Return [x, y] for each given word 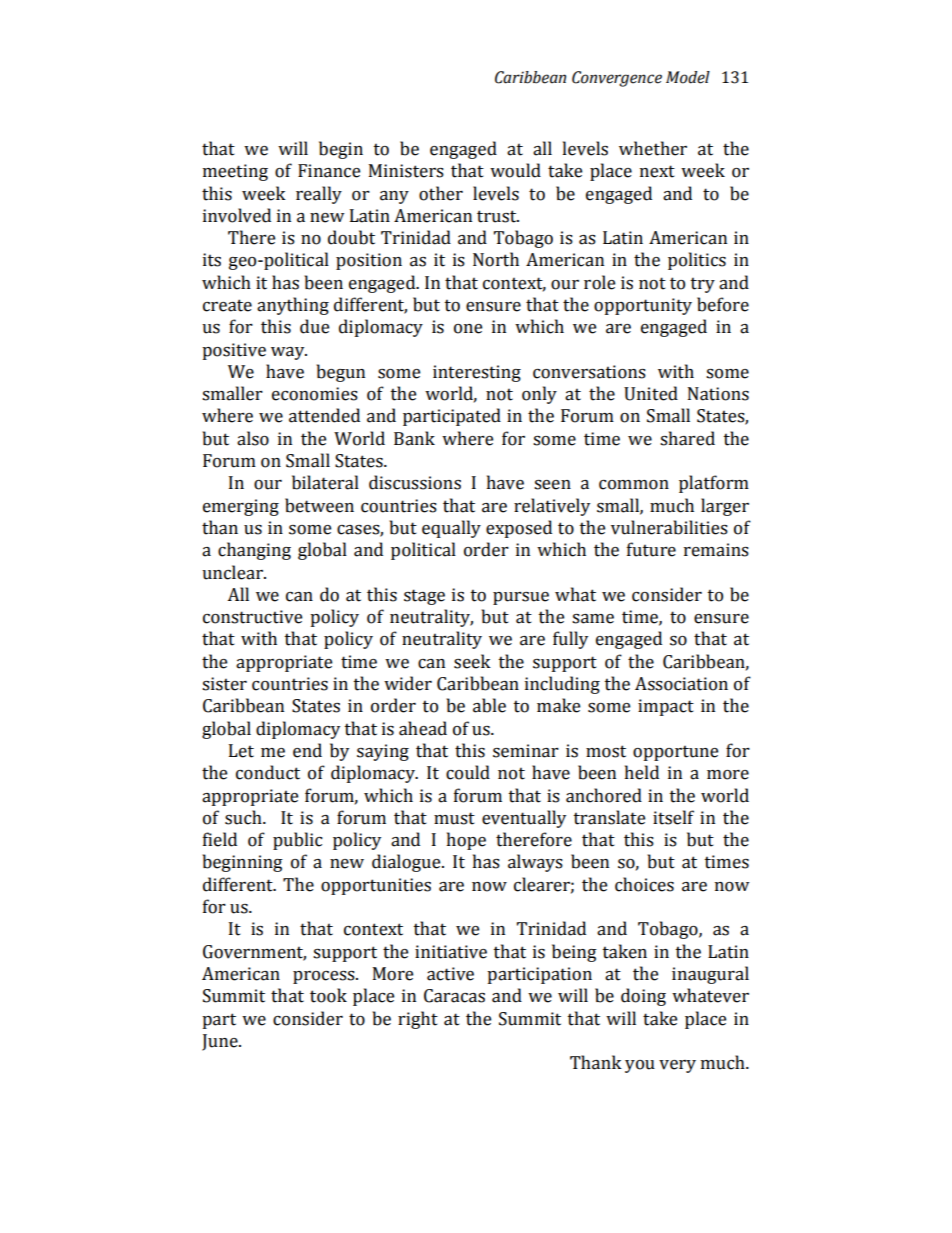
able [489, 705]
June [221, 1042]
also [253, 438]
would [515, 170]
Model [688, 77]
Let [241, 751]
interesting [477, 373]
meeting [235, 172]
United [651, 393]
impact [666, 707]
